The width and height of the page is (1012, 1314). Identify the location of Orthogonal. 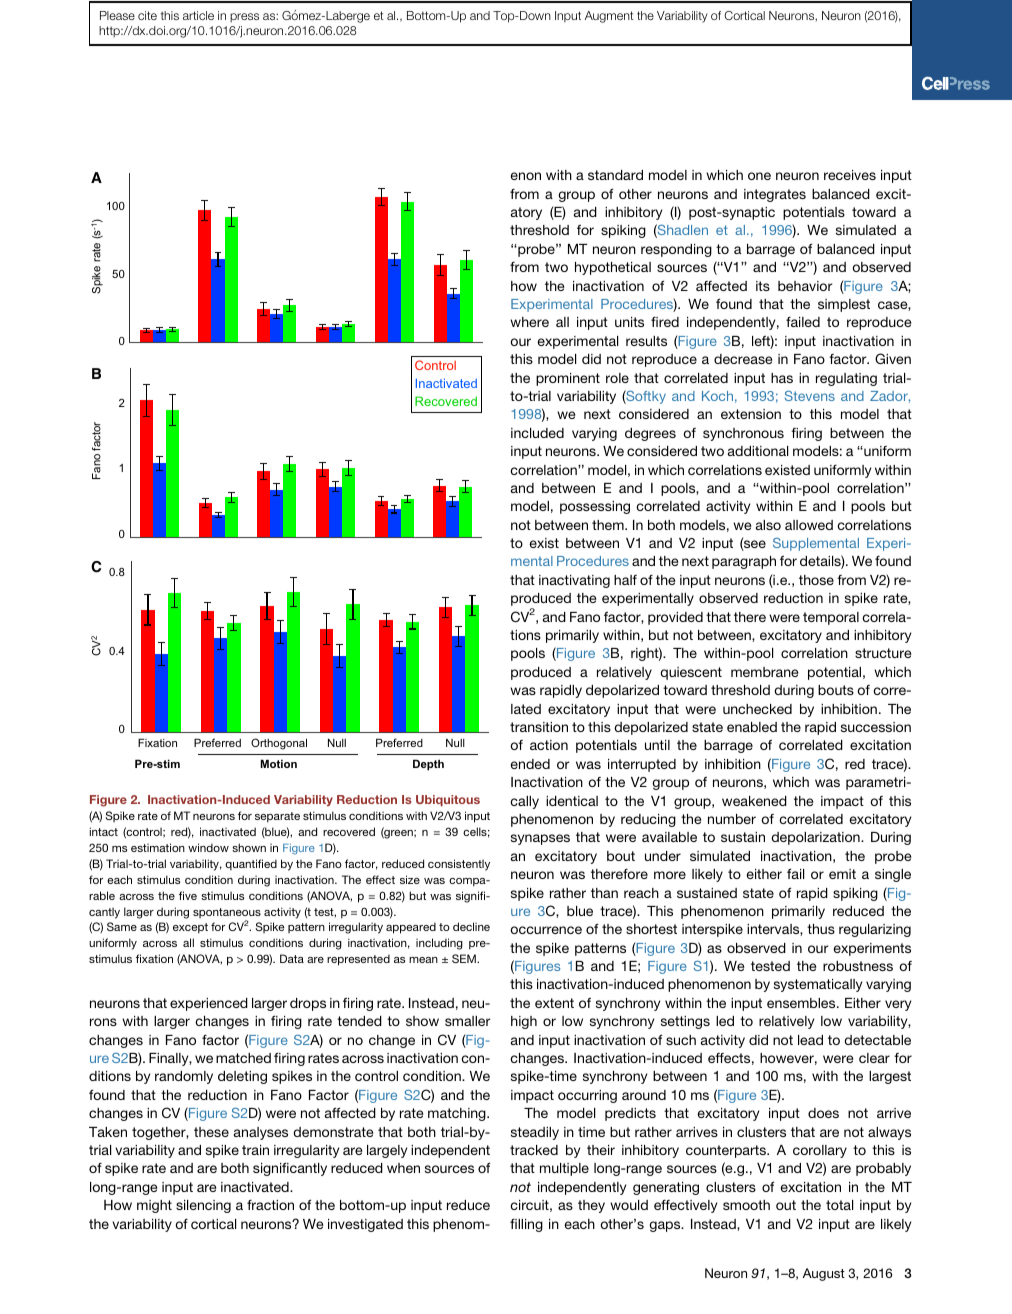
(279, 744).
